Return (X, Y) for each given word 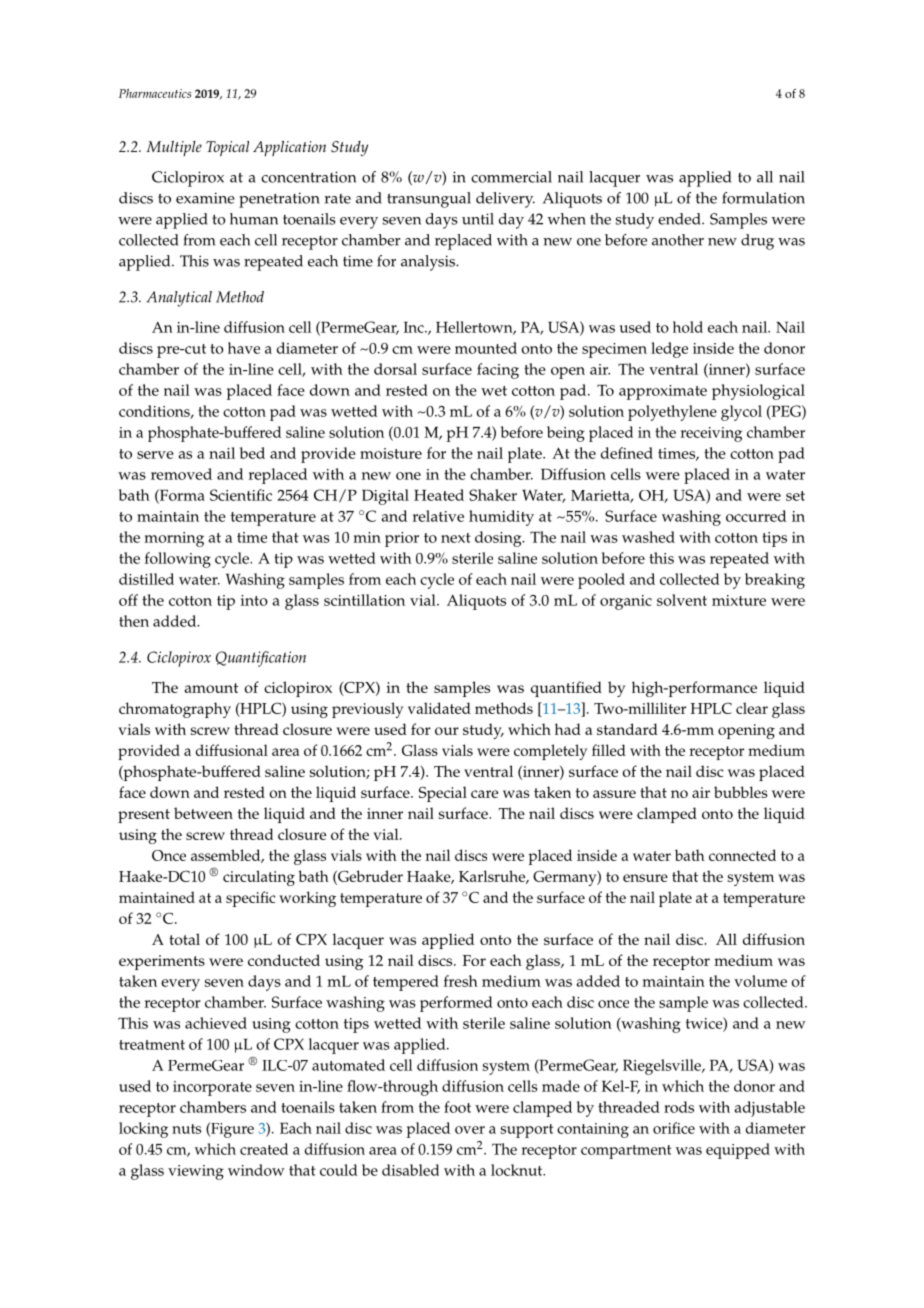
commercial (511, 177)
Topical (227, 148)
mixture (739, 600)
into (254, 600)
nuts (186, 1129)
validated (439, 708)
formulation (763, 198)
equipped (738, 1151)
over (470, 1130)
